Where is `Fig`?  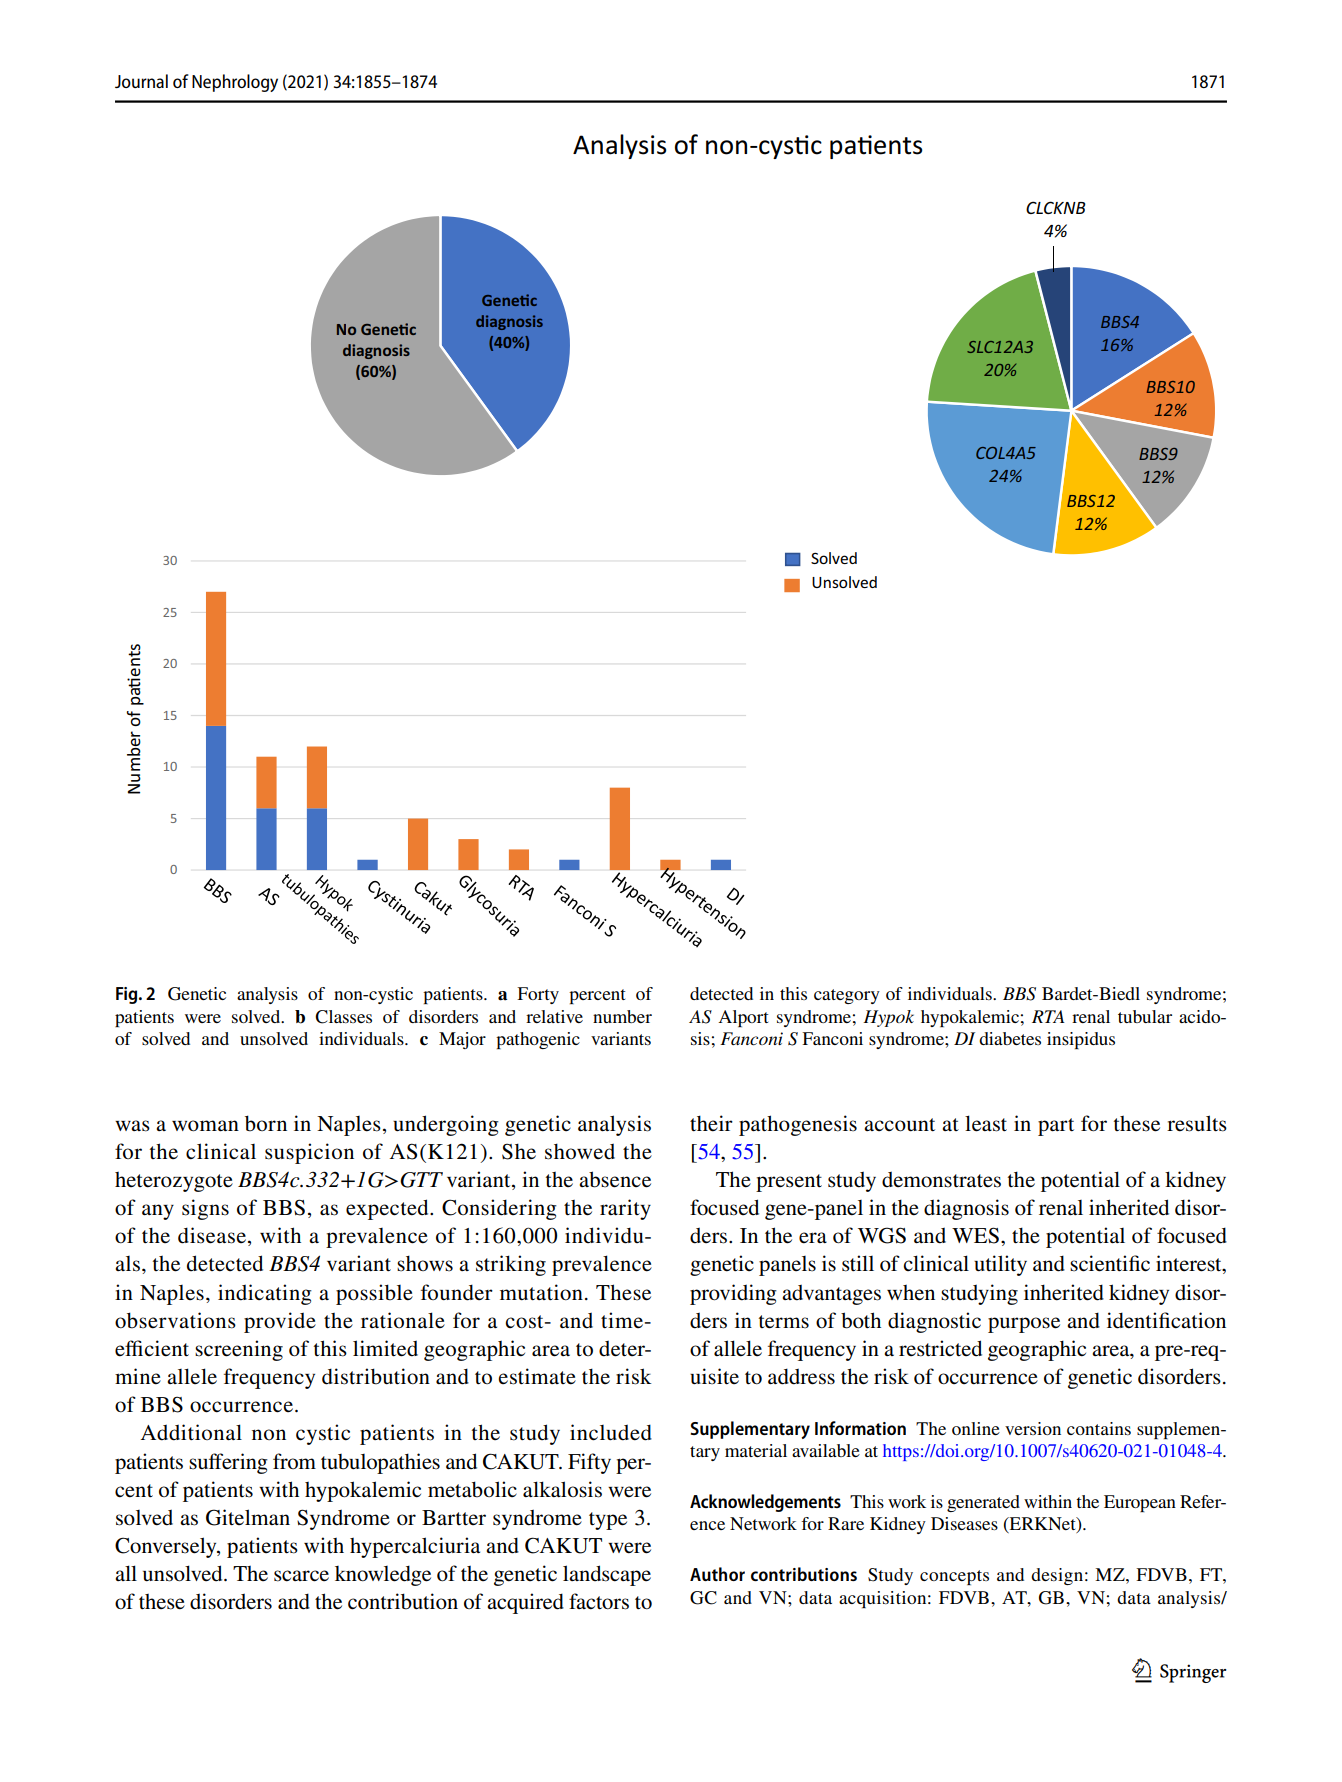 Fig is located at coordinates (128, 995).
